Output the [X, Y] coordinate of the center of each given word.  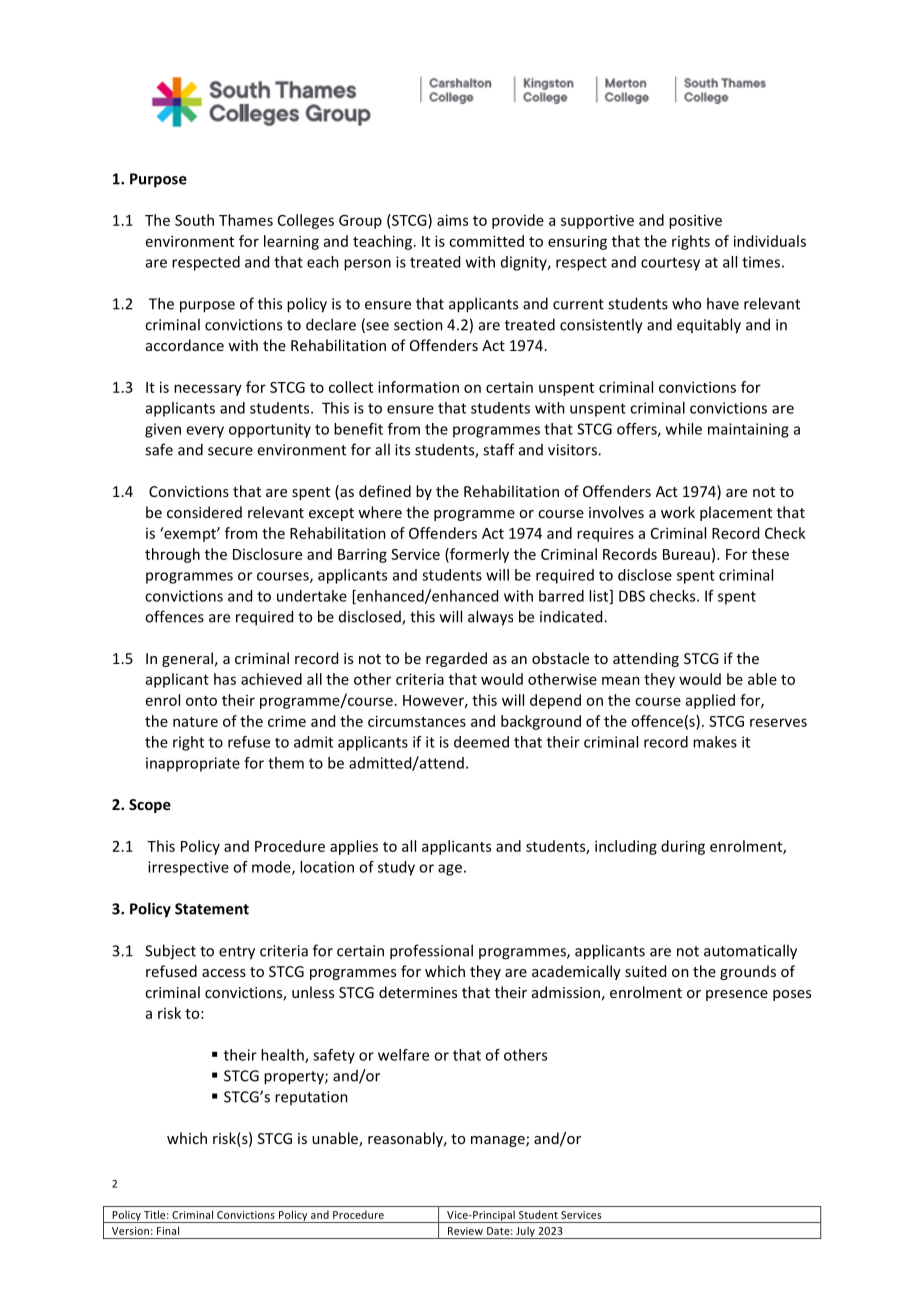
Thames [246, 220]
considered [204, 512]
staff [499, 449]
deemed [481, 742]
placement [736, 513]
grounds [748, 972]
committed [486, 241]
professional [431, 952]
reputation [311, 1098]
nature [195, 722]
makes [715, 742]
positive [695, 221]
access [224, 973]
